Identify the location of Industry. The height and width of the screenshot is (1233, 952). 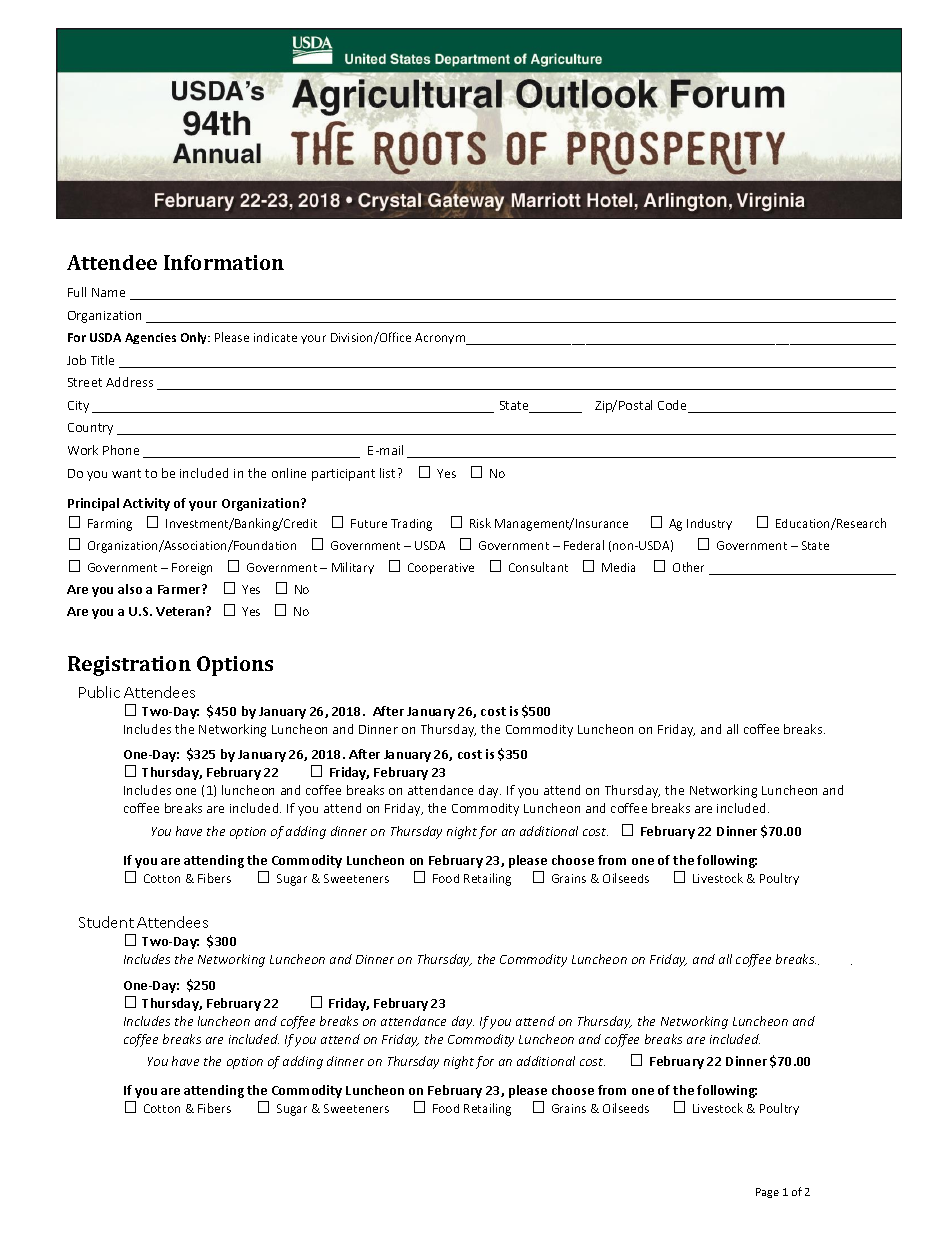
(709, 524).
